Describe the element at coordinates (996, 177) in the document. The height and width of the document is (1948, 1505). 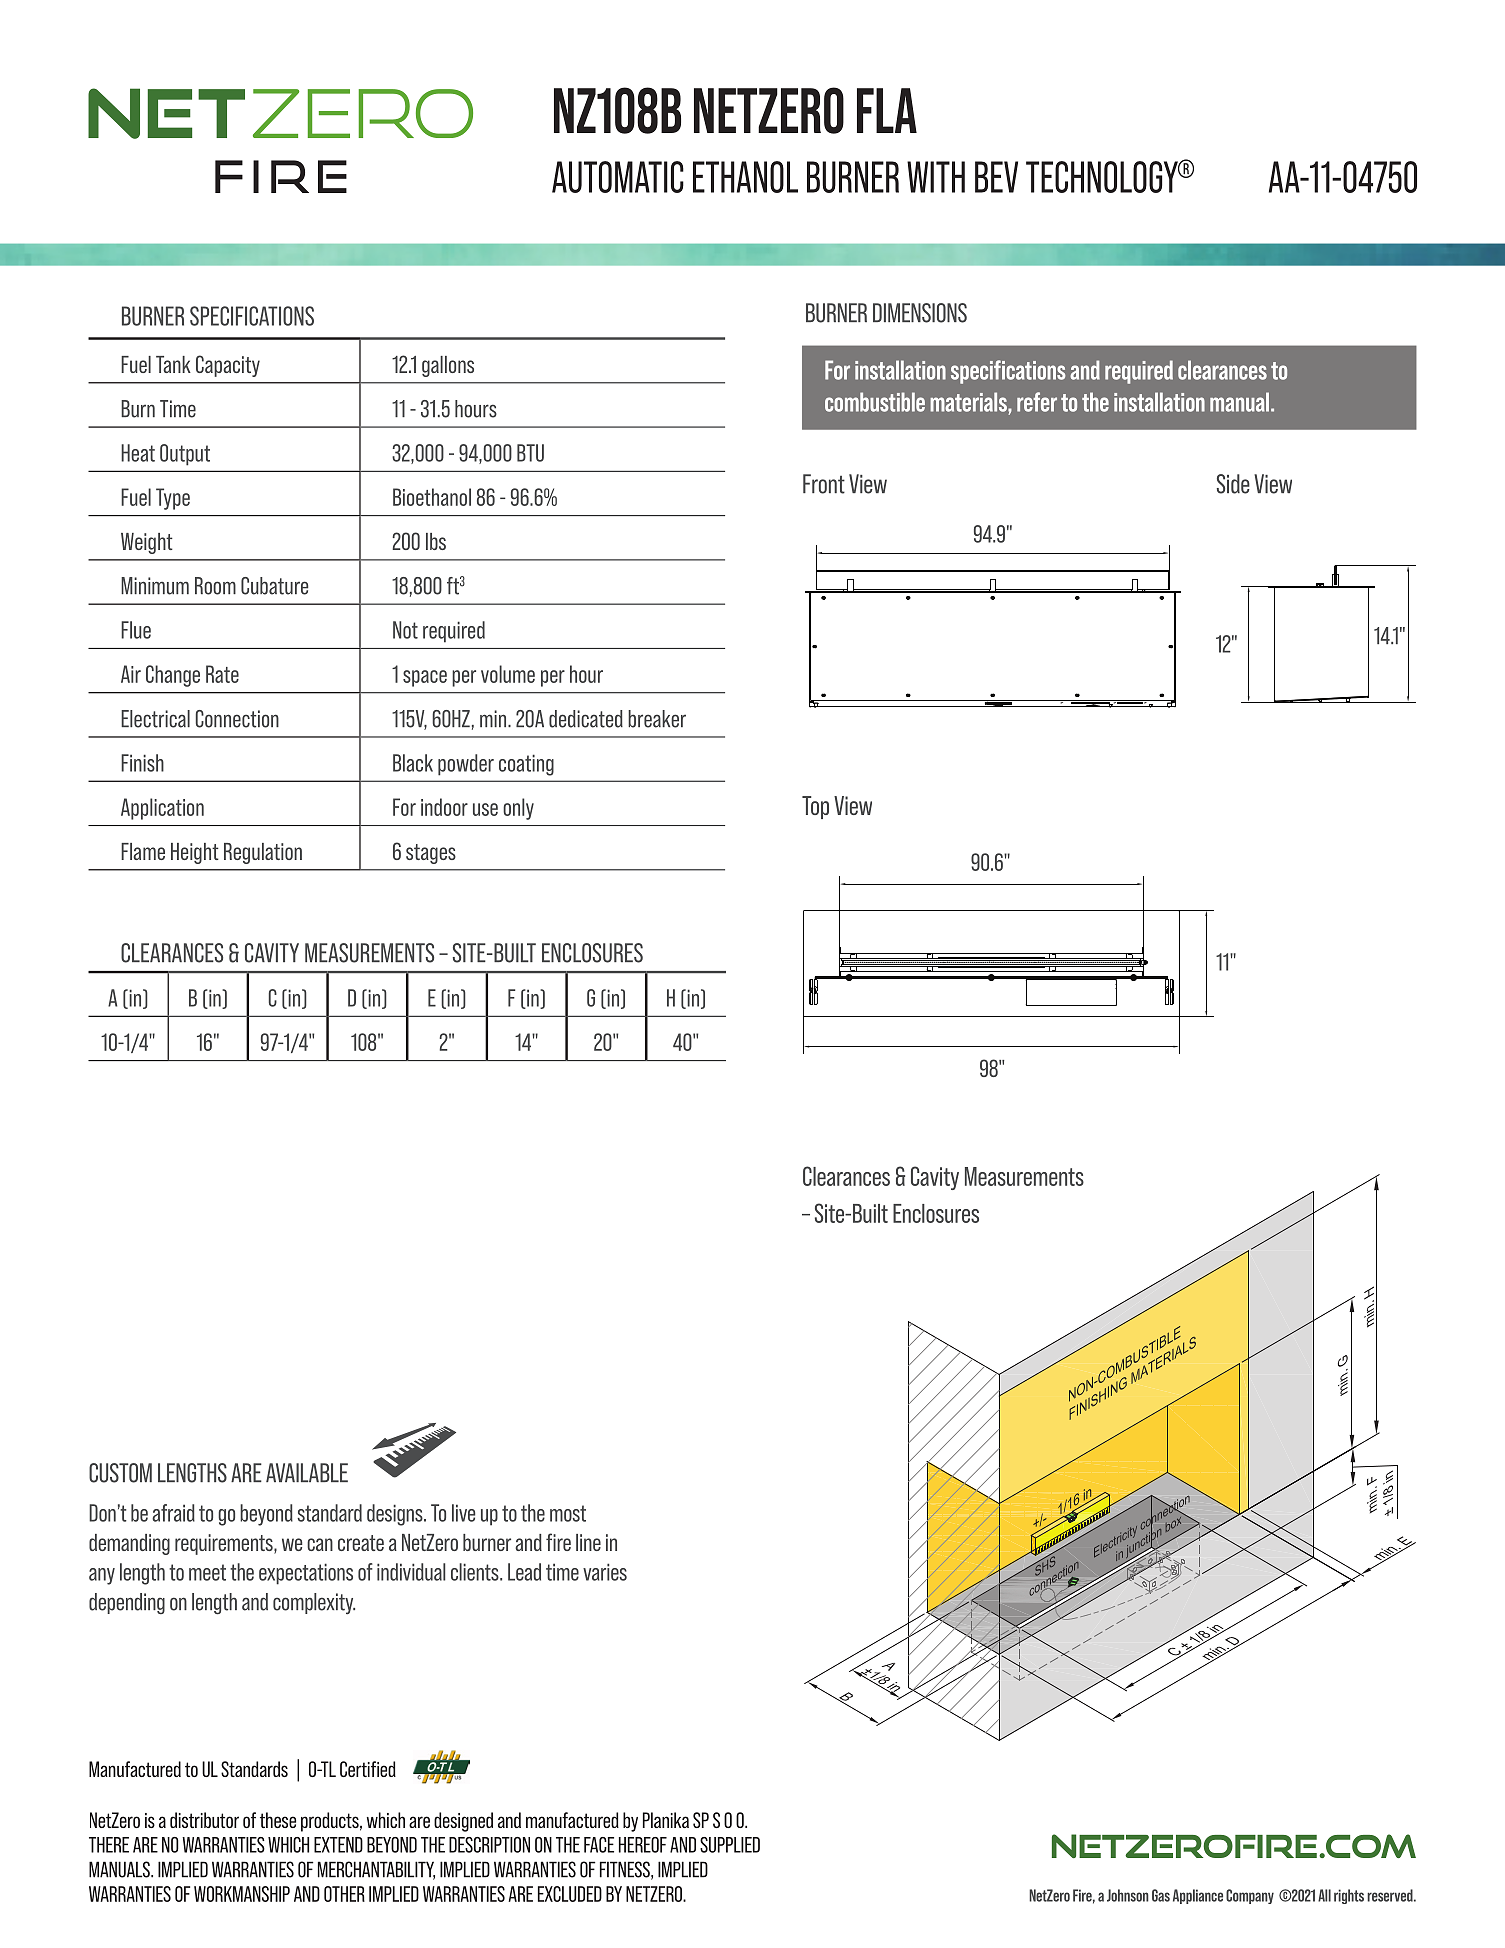
I see `BEV` at that location.
